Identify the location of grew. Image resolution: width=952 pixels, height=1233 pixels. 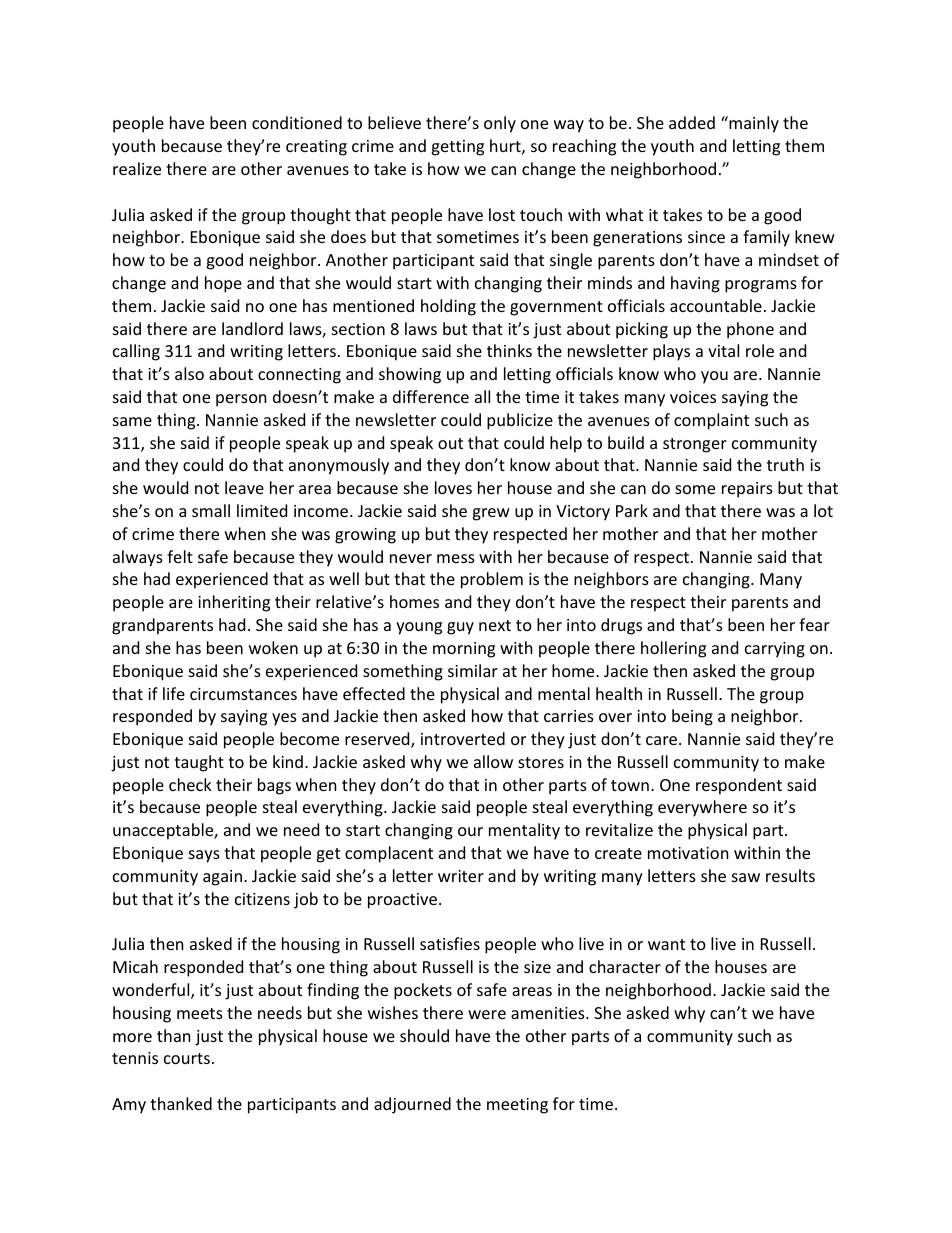
(491, 514).
